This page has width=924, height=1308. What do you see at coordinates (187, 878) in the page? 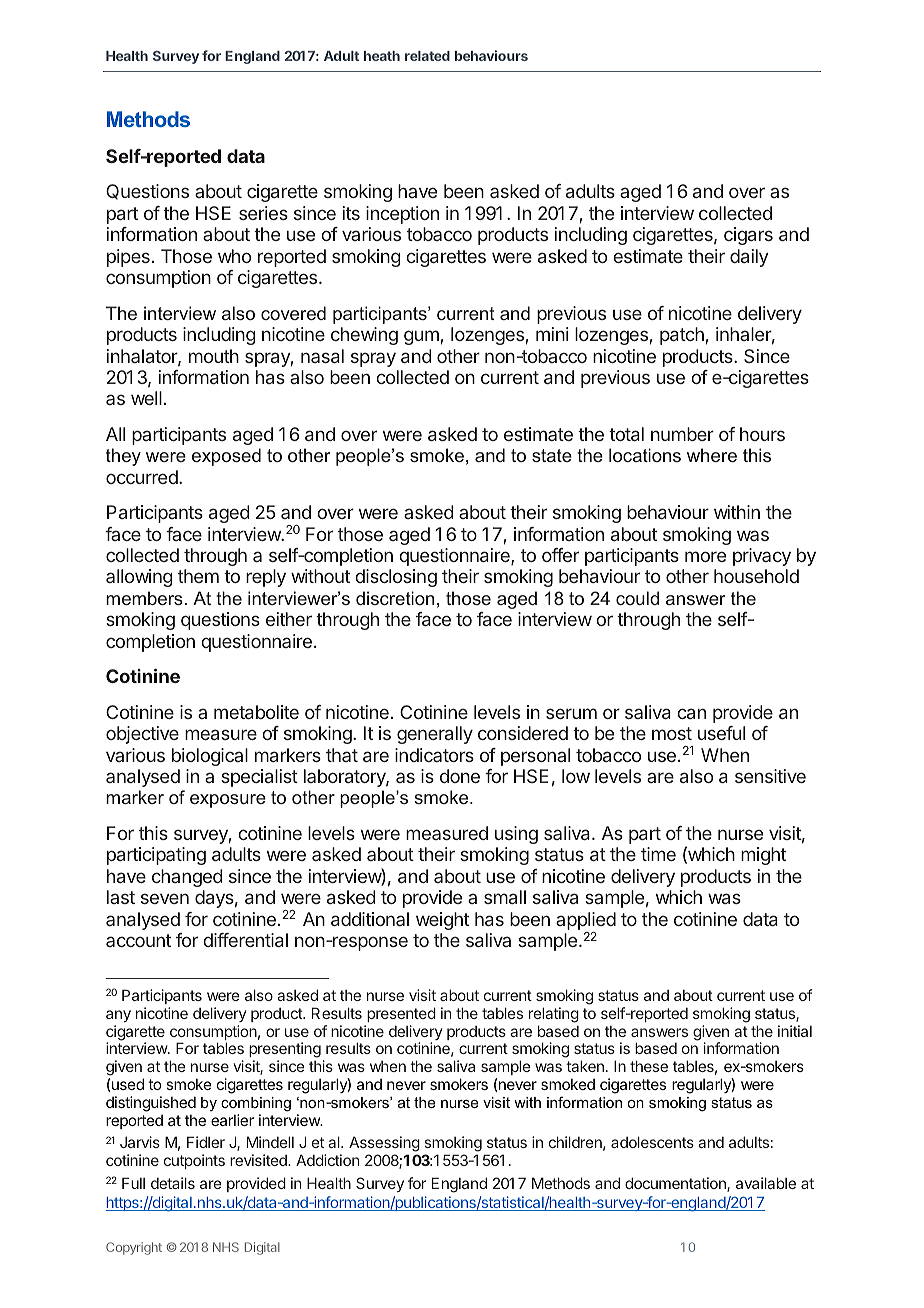
I see `changed` at bounding box center [187, 878].
